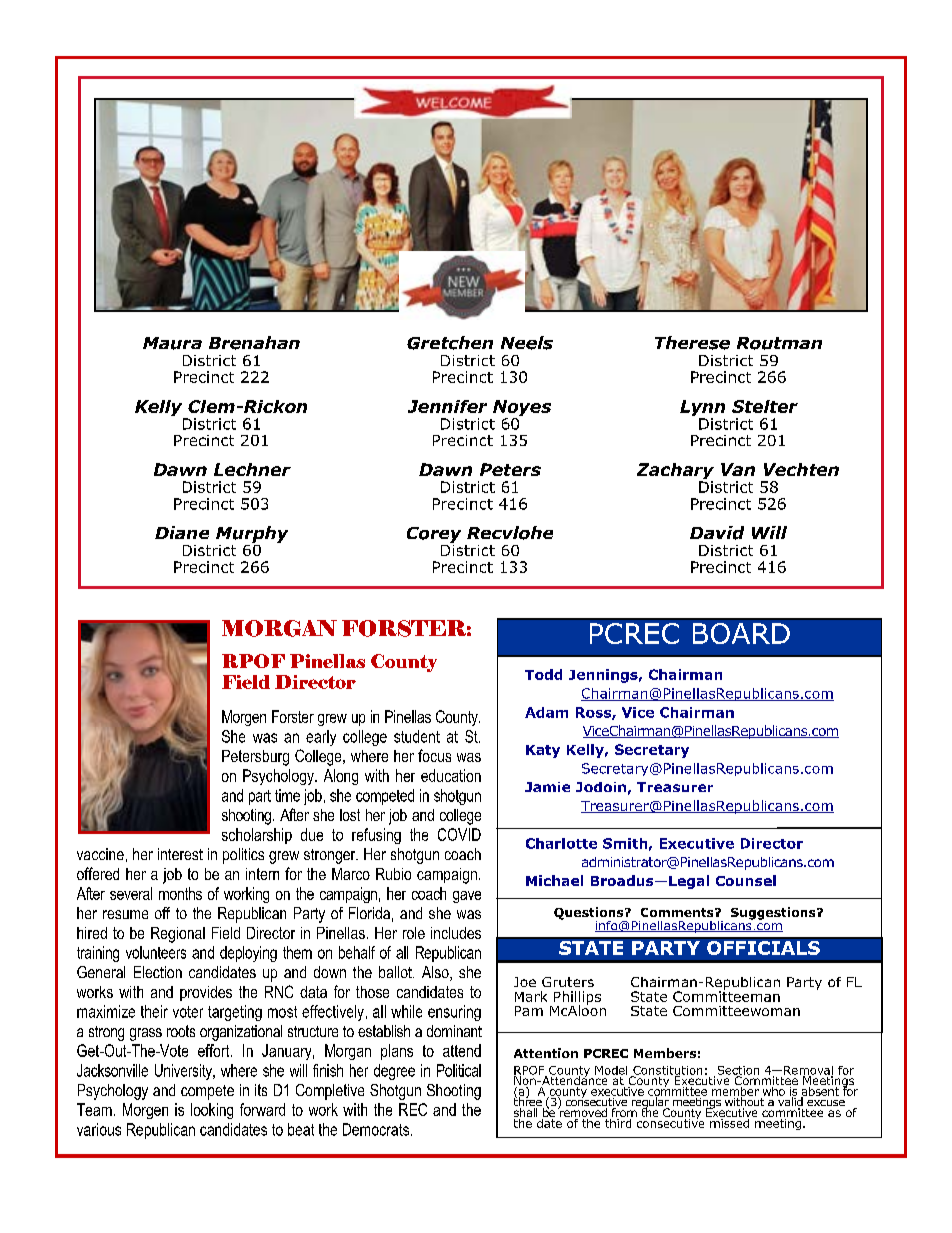  What do you see at coordinates (692, 343) in the screenshot?
I see `Therese` at bounding box center [692, 343].
